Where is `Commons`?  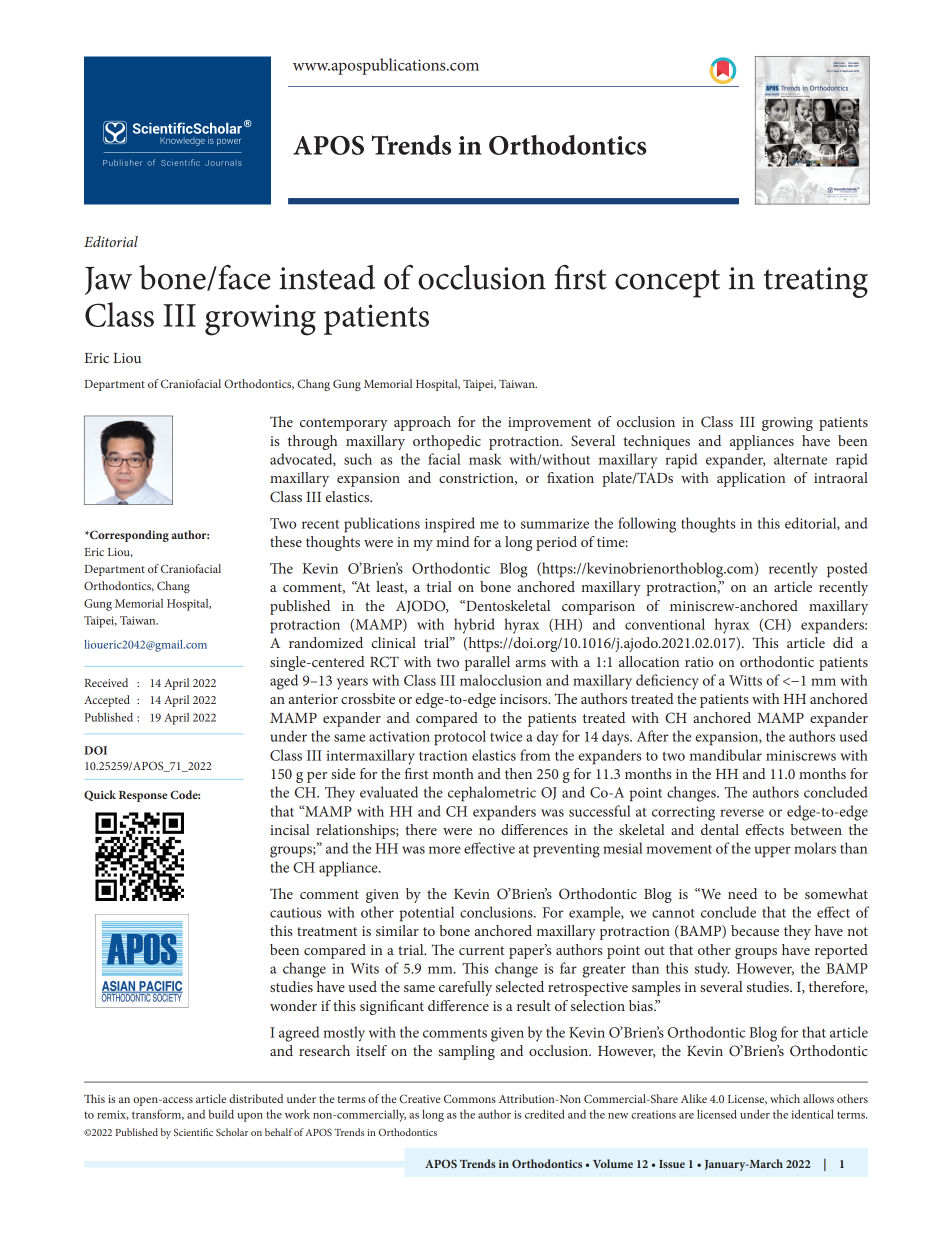
Commons is located at coordinates (470, 1098).
